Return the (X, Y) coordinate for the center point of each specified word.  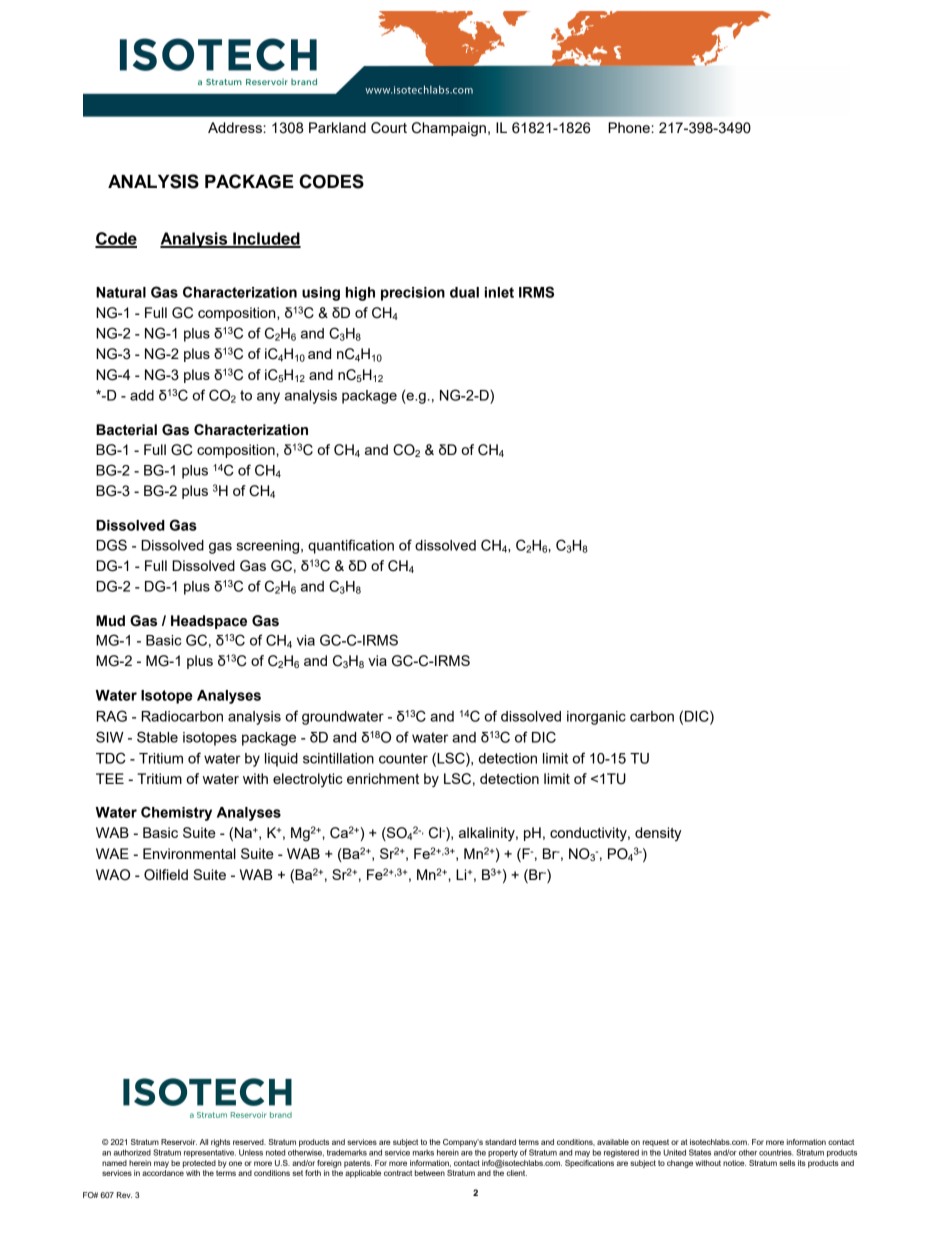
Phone (630, 127)
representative (210, 1153)
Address (236, 127)
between (430, 1173)
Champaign (449, 129)
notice (734, 1163)
